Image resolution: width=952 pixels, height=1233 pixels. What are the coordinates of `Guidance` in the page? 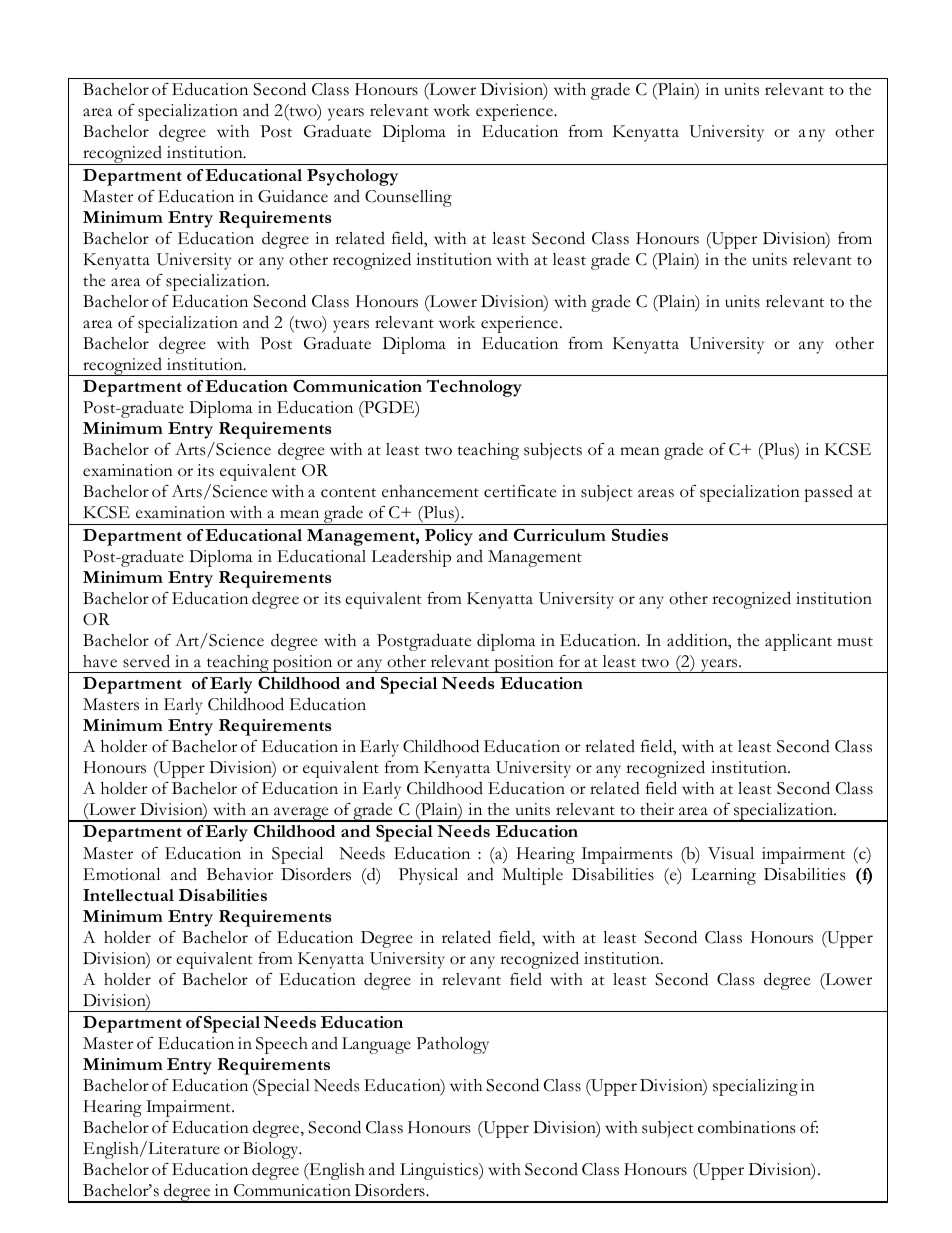 It's located at (293, 196).
